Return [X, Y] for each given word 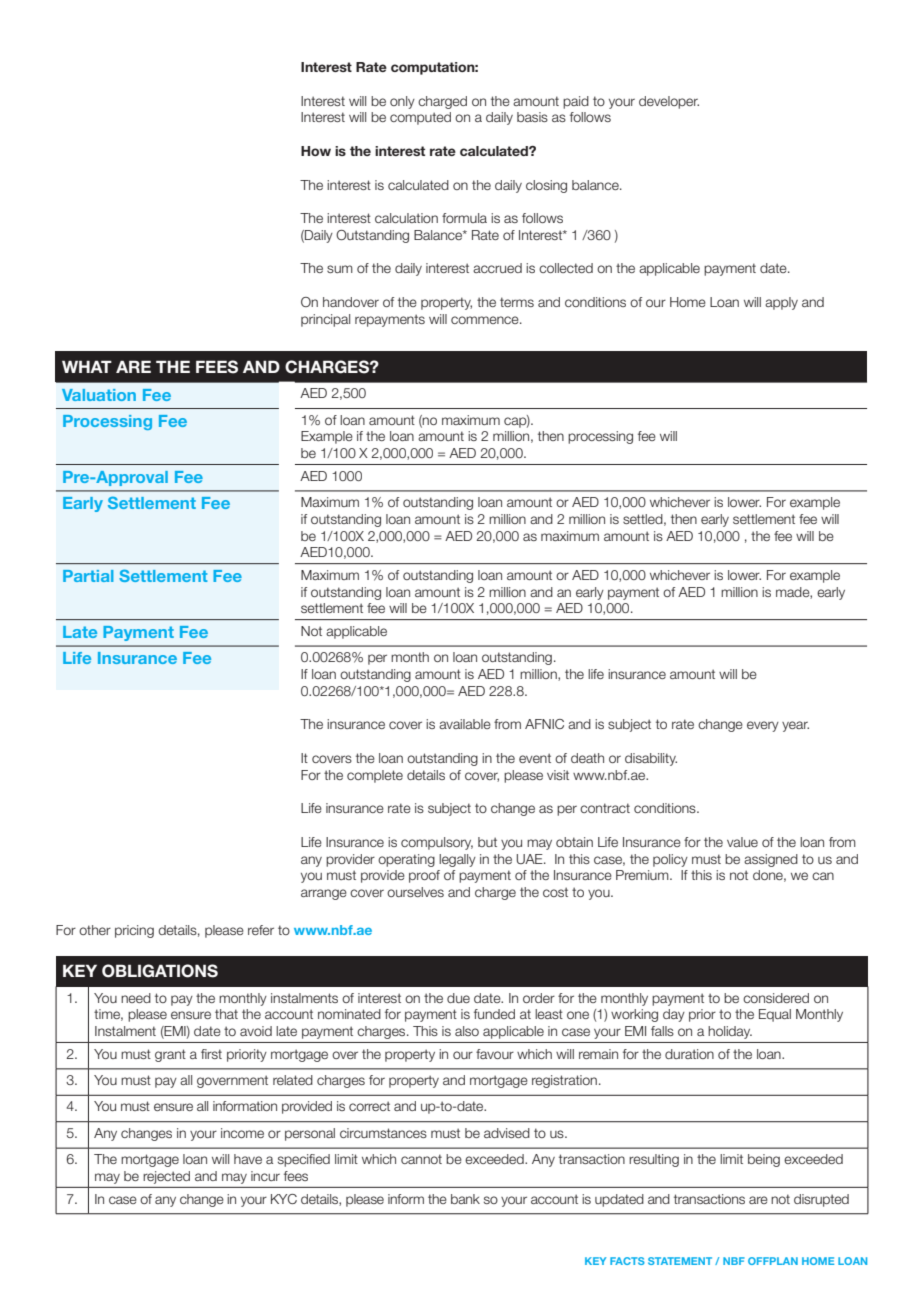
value [742, 842]
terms [517, 302]
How [316, 151]
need [136, 998]
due [458, 998]
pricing [134, 931]
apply [781, 303]
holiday [730, 1032]
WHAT [87, 366]
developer [669, 102]
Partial [88, 576]
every [763, 726]
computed [420, 118]
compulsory [437, 843]
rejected [167, 1177]
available [465, 724]
